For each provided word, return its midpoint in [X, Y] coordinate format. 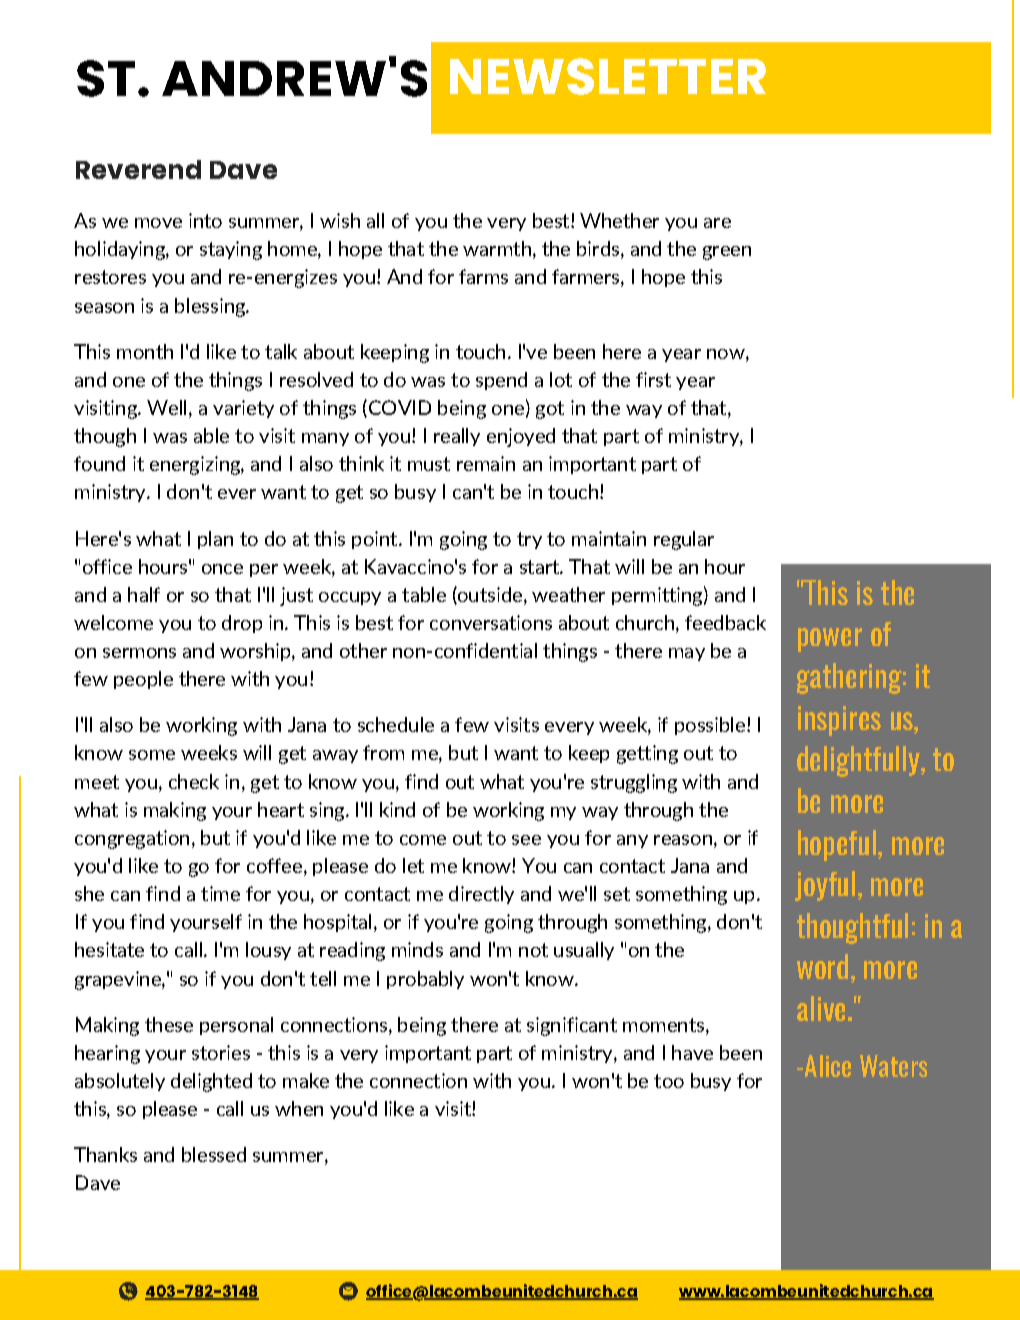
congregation [132, 839]
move [158, 223]
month [145, 351]
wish [340, 220]
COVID [398, 408]
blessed [214, 1154]
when [299, 1108]
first [653, 379]
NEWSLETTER [608, 76]
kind [397, 809]
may [687, 654]
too [669, 1081]
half [144, 594]
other [363, 650]
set [617, 894]
